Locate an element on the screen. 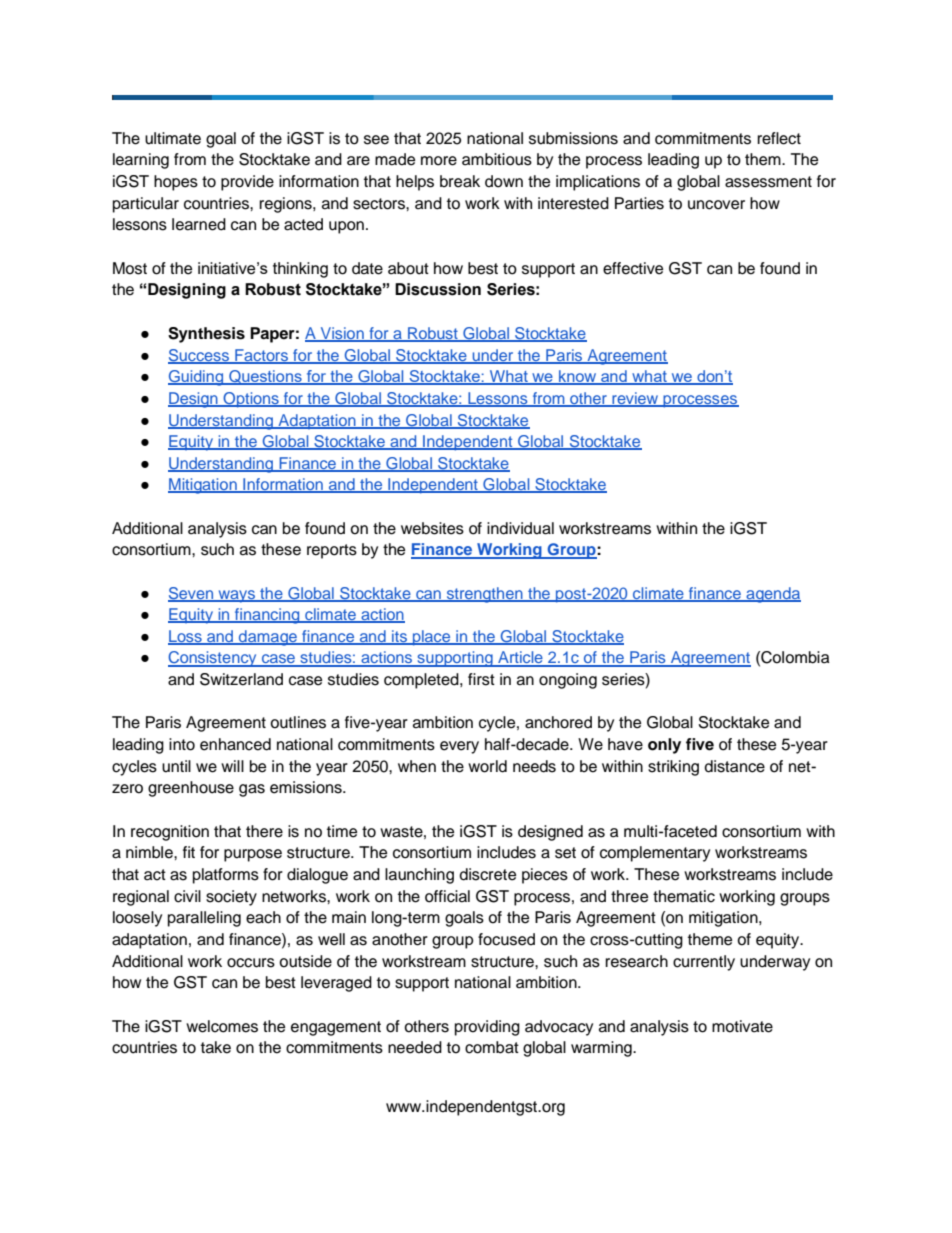 The height and width of the screenshot is (1233, 952). more is located at coordinates (439, 161).
